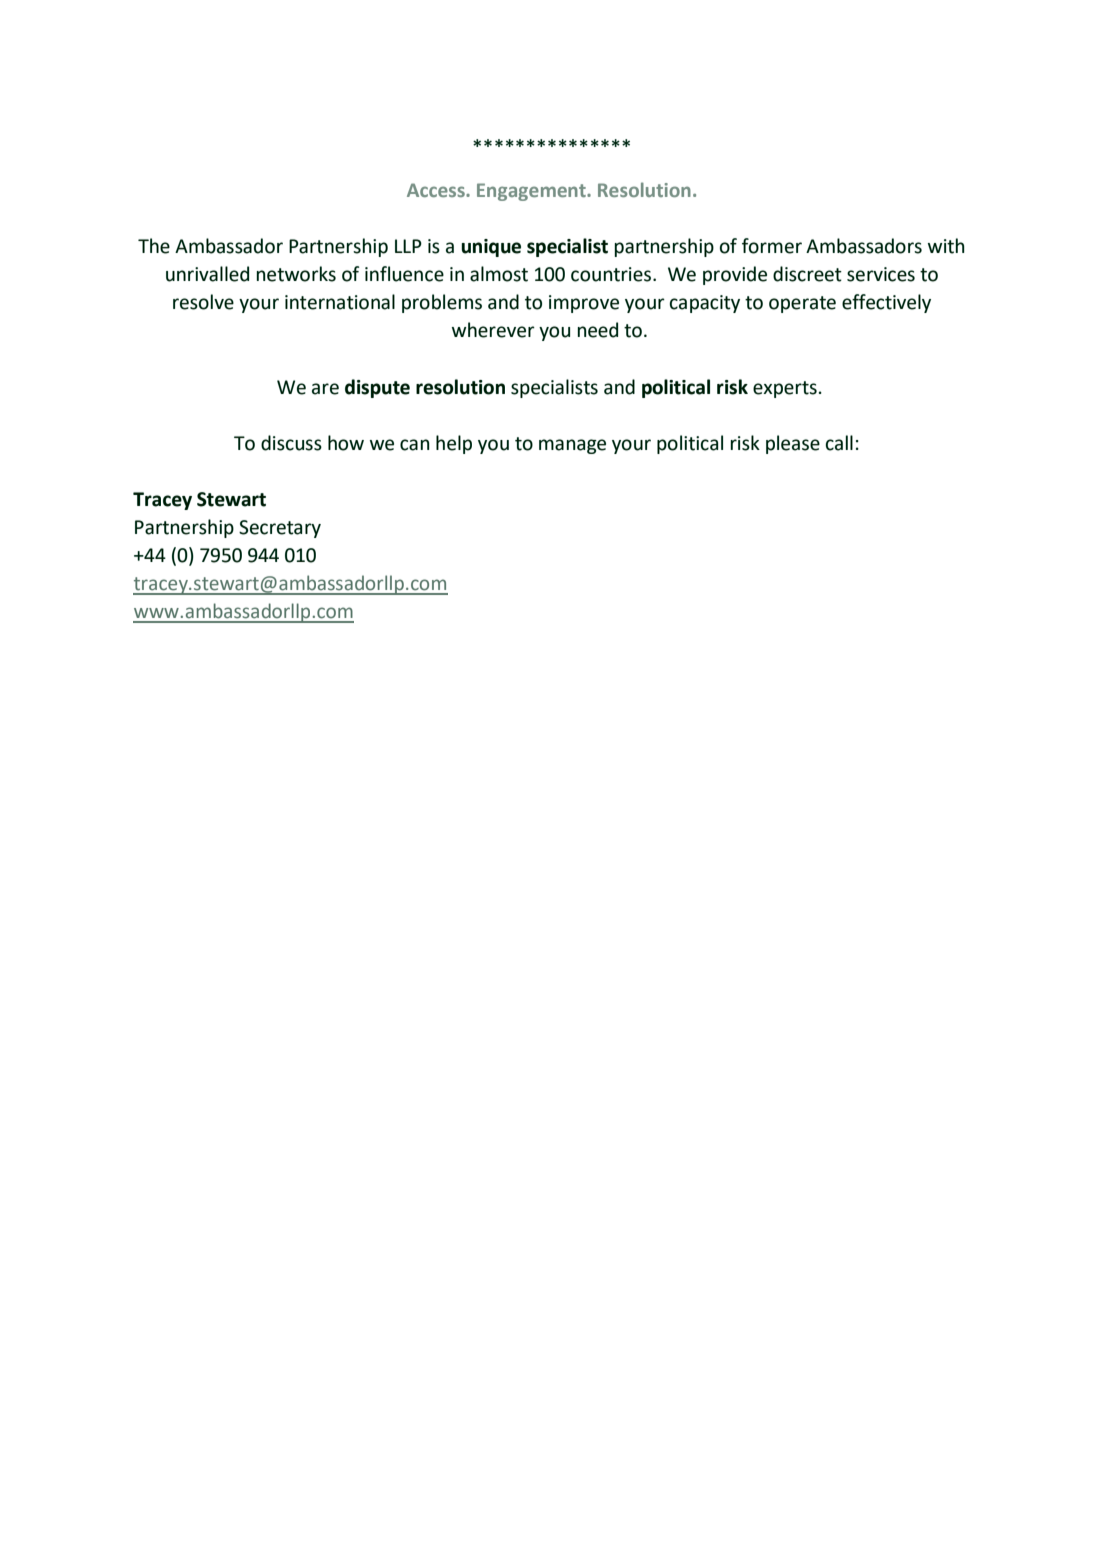 The image size is (1104, 1561). What do you see at coordinates (785, 389) in the image?
I see `experts` at bounding box center [785, 389].
